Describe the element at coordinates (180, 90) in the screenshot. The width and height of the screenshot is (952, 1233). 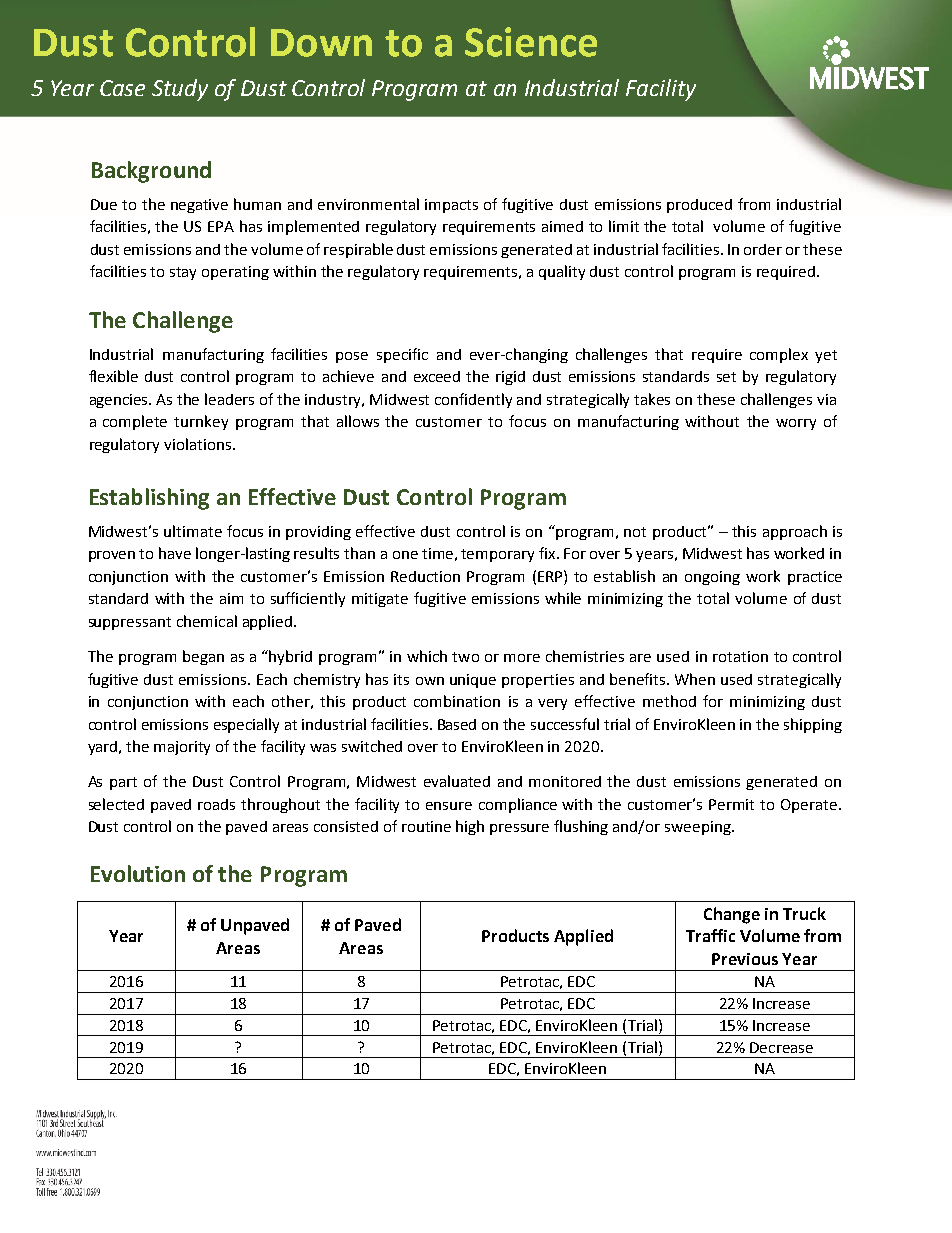
I see `Study` at that location.
